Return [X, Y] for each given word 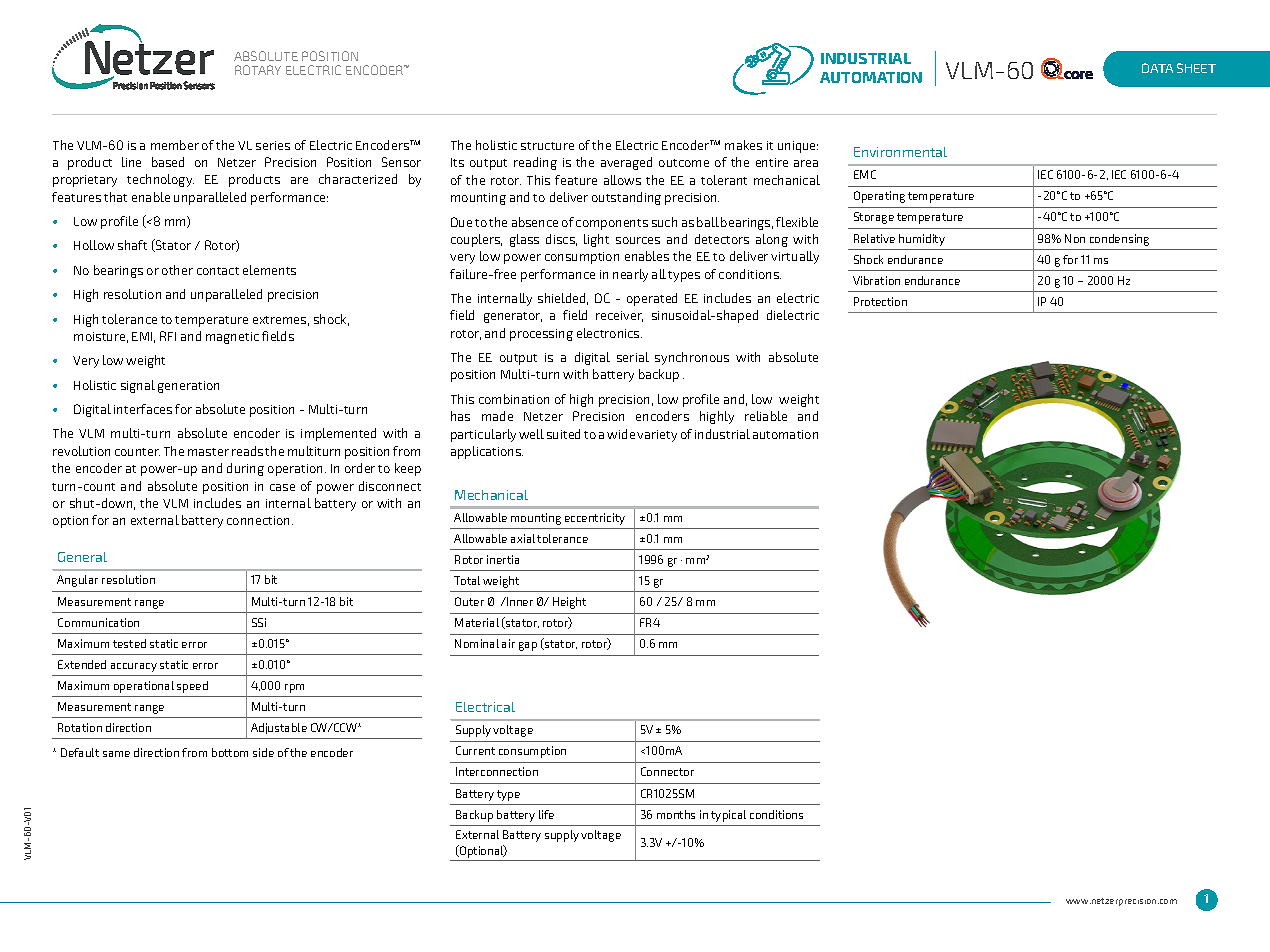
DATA [1157, 68]
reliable [766, 416]
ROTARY [258, 70]
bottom [230, 752]
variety [657, 436]
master [208, 452]
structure [547, 146]
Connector [667, 771]
